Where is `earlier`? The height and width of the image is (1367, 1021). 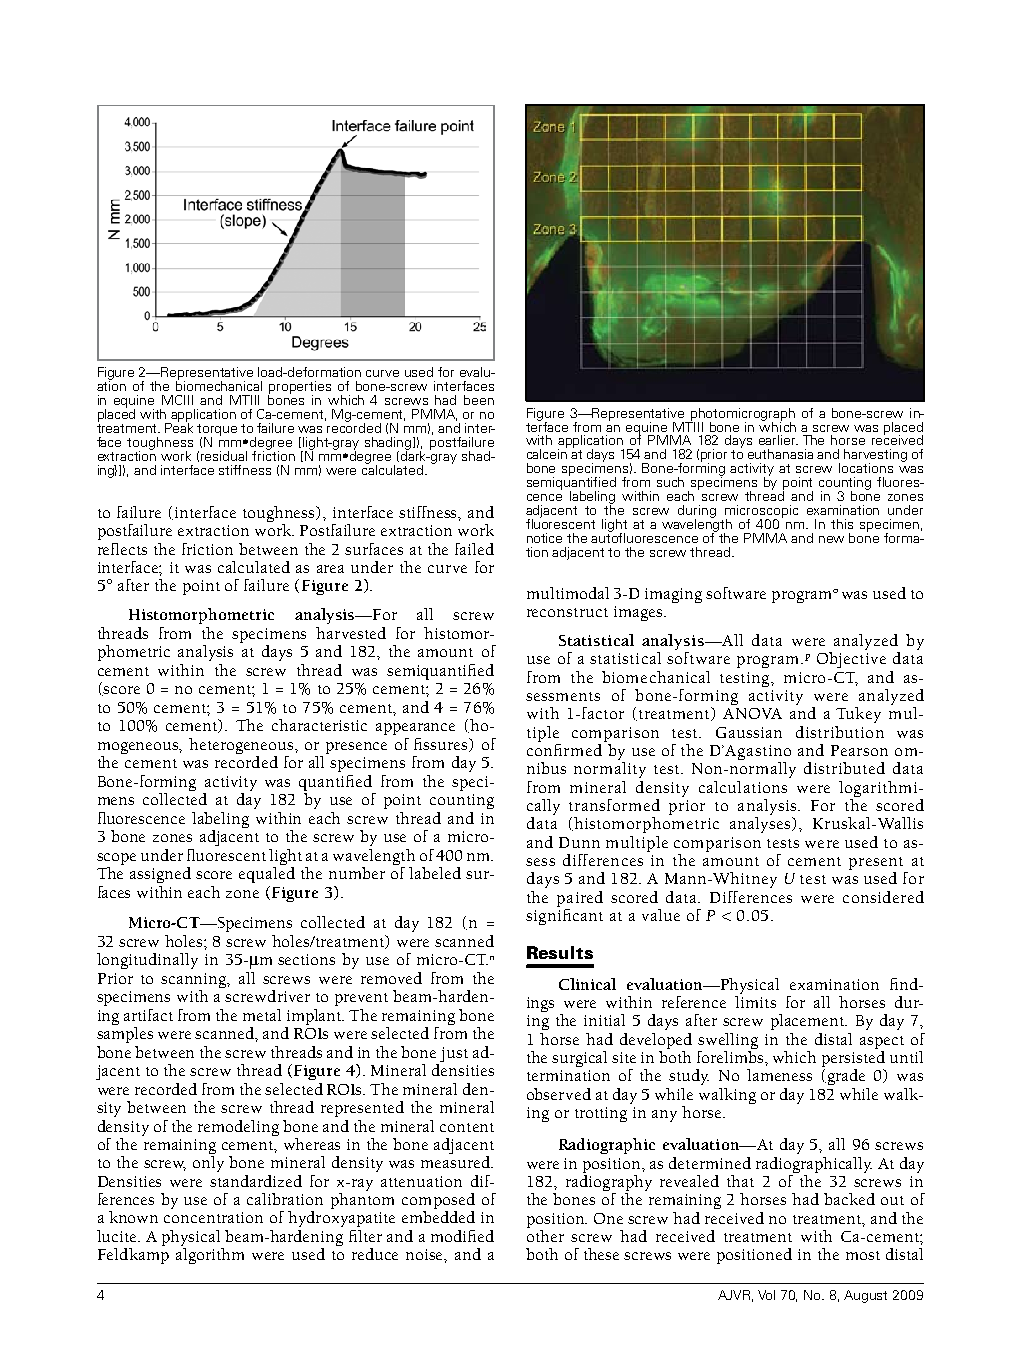 earlier is located at coordinates (778, 440).
